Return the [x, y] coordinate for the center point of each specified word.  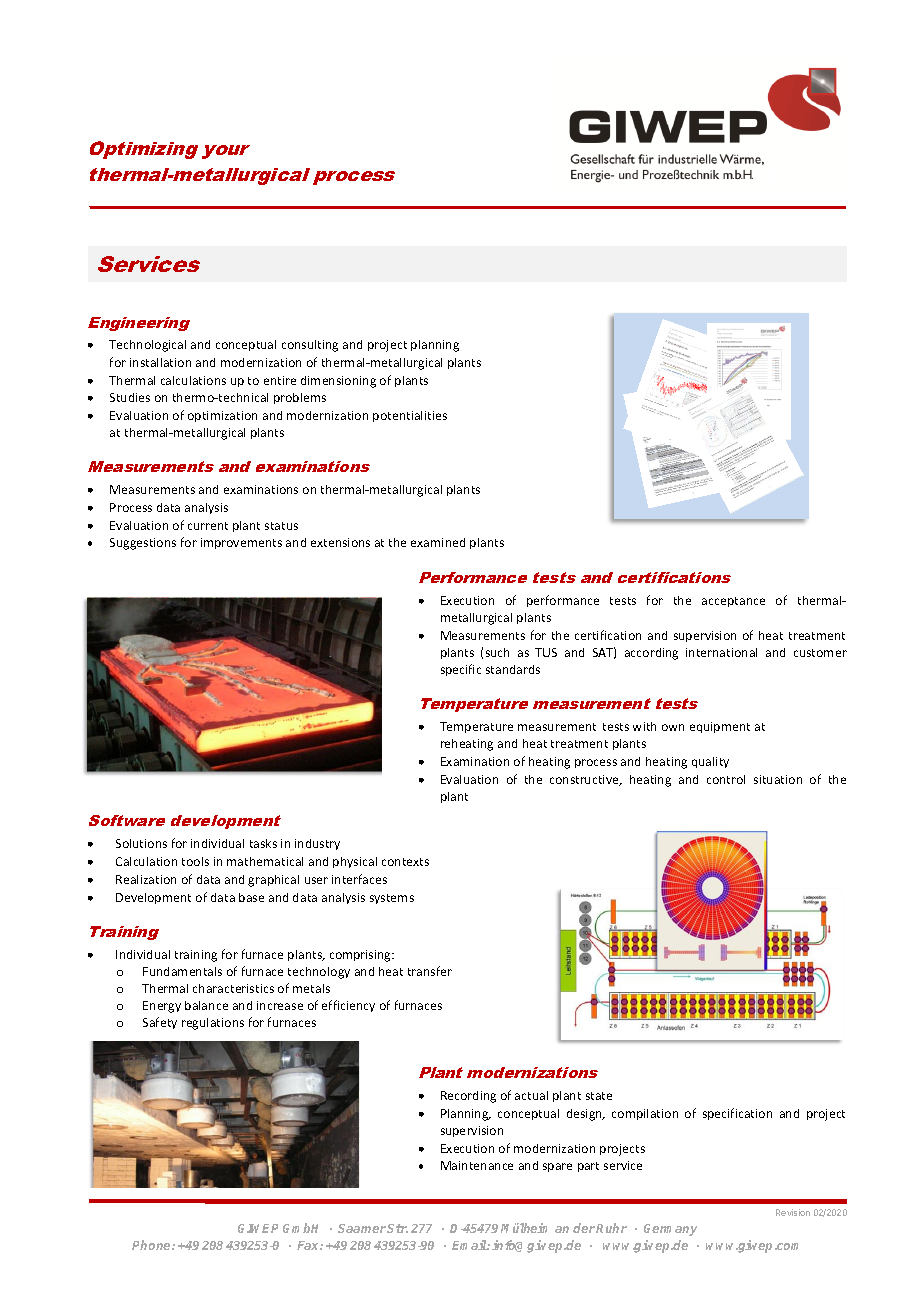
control [726, 779]
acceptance [733, 602]
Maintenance [477, 1165]
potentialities [410, 416]
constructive [585, 780]
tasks [263, 843]
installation [160, 362]
